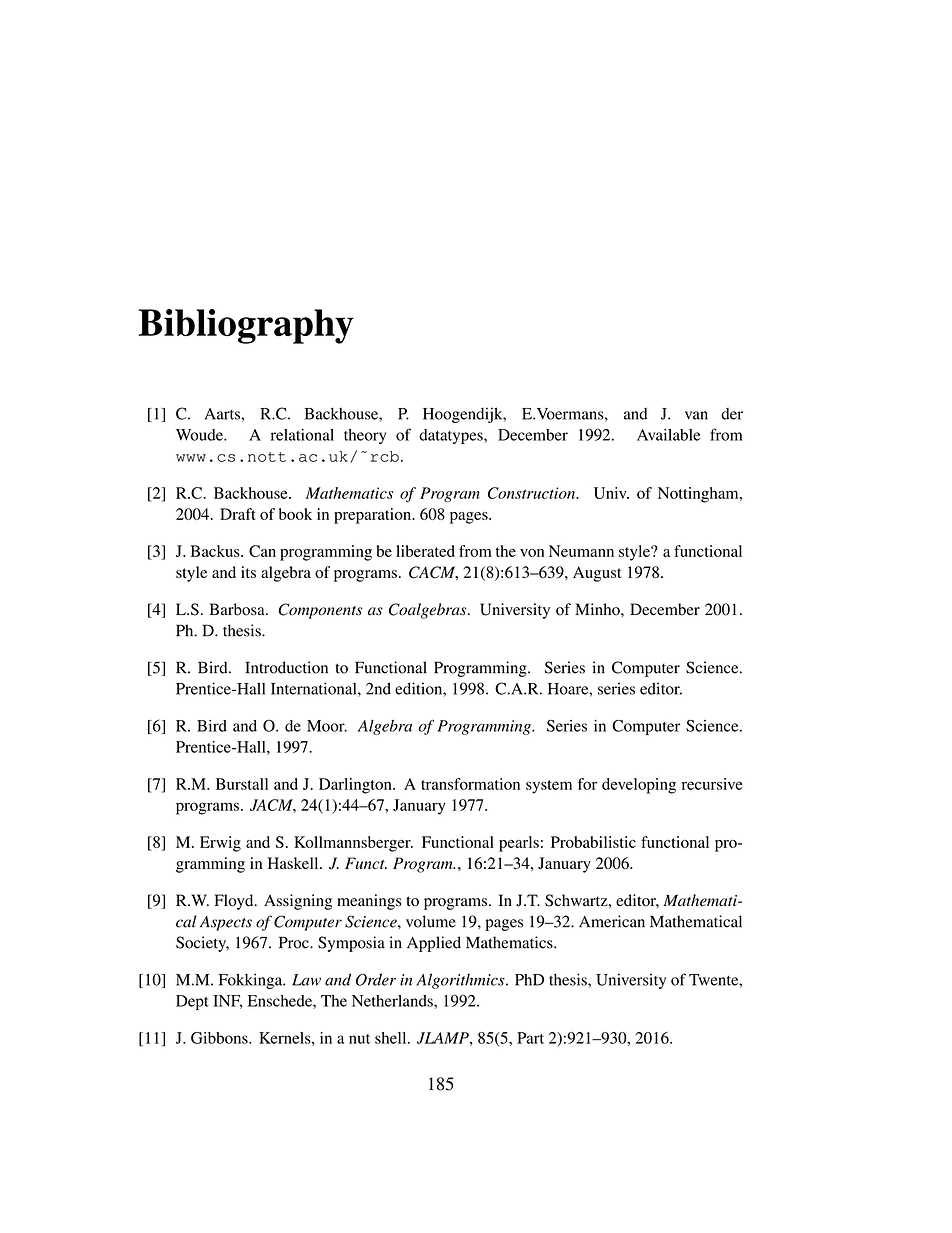 The height and width of the page is (1233, 952). I want to click on Bibliography, so click(246, 326).
